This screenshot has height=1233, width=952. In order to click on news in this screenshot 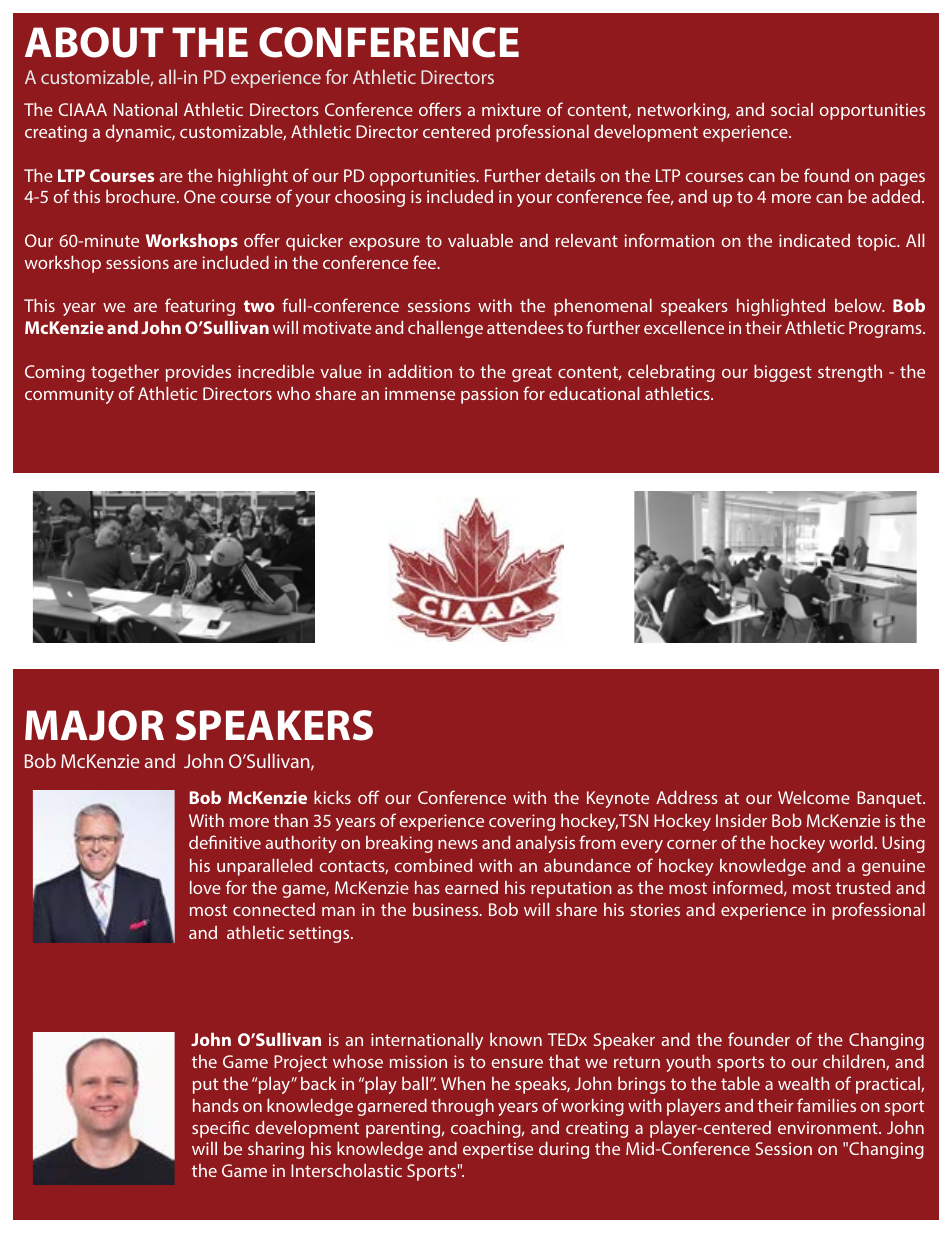, I will do `click(458, 844)`.
